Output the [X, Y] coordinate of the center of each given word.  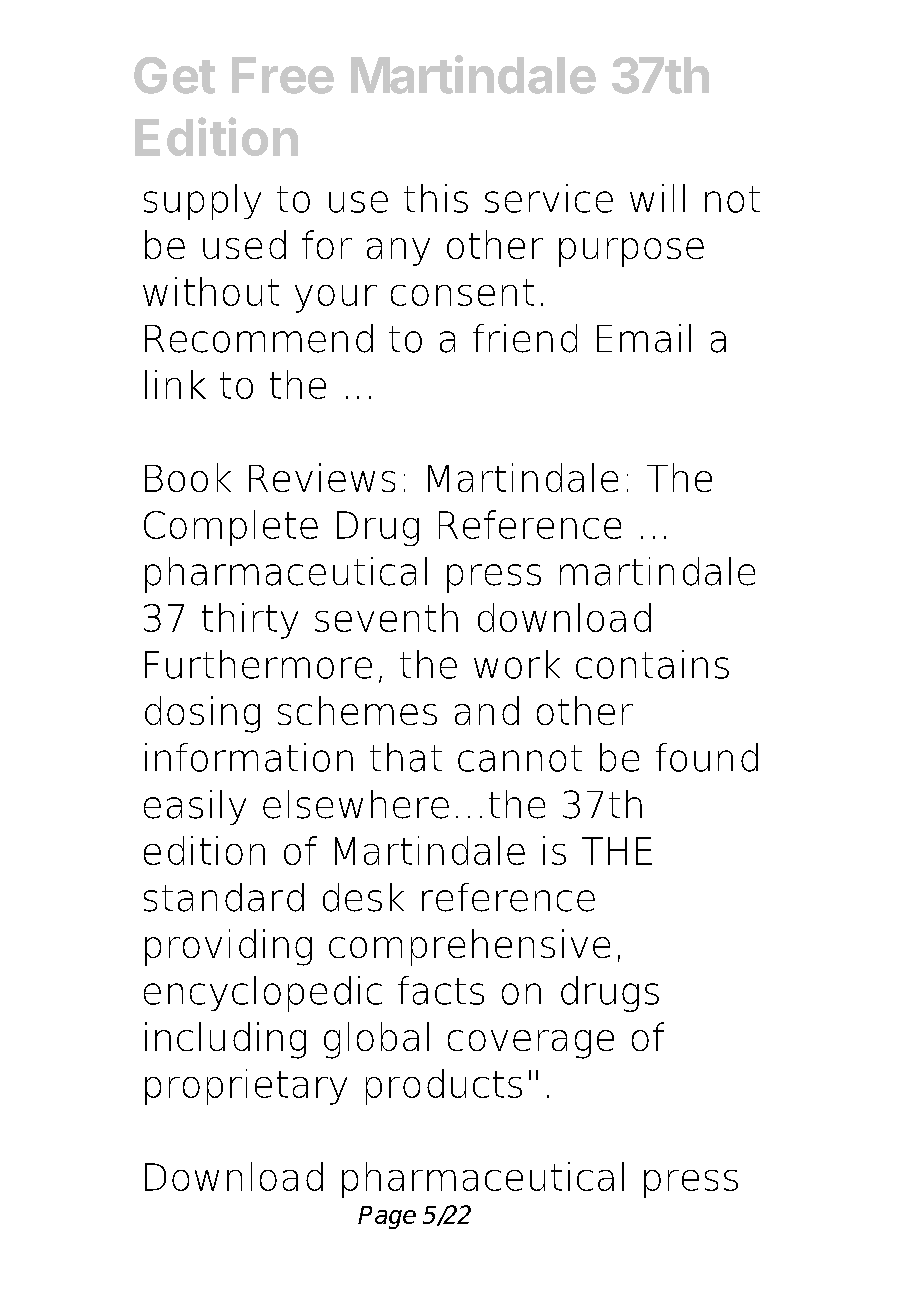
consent [462, 292]
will [657, 198]
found [707, 757]
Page [387, 1217]
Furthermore [258, 664]
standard [224, 897]
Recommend [259, 338]
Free [283, 75]
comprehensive [469, 947]
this [436, 198]
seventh [386, 617]
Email [644, 338]
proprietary [246, 1087]
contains [652, 664]
